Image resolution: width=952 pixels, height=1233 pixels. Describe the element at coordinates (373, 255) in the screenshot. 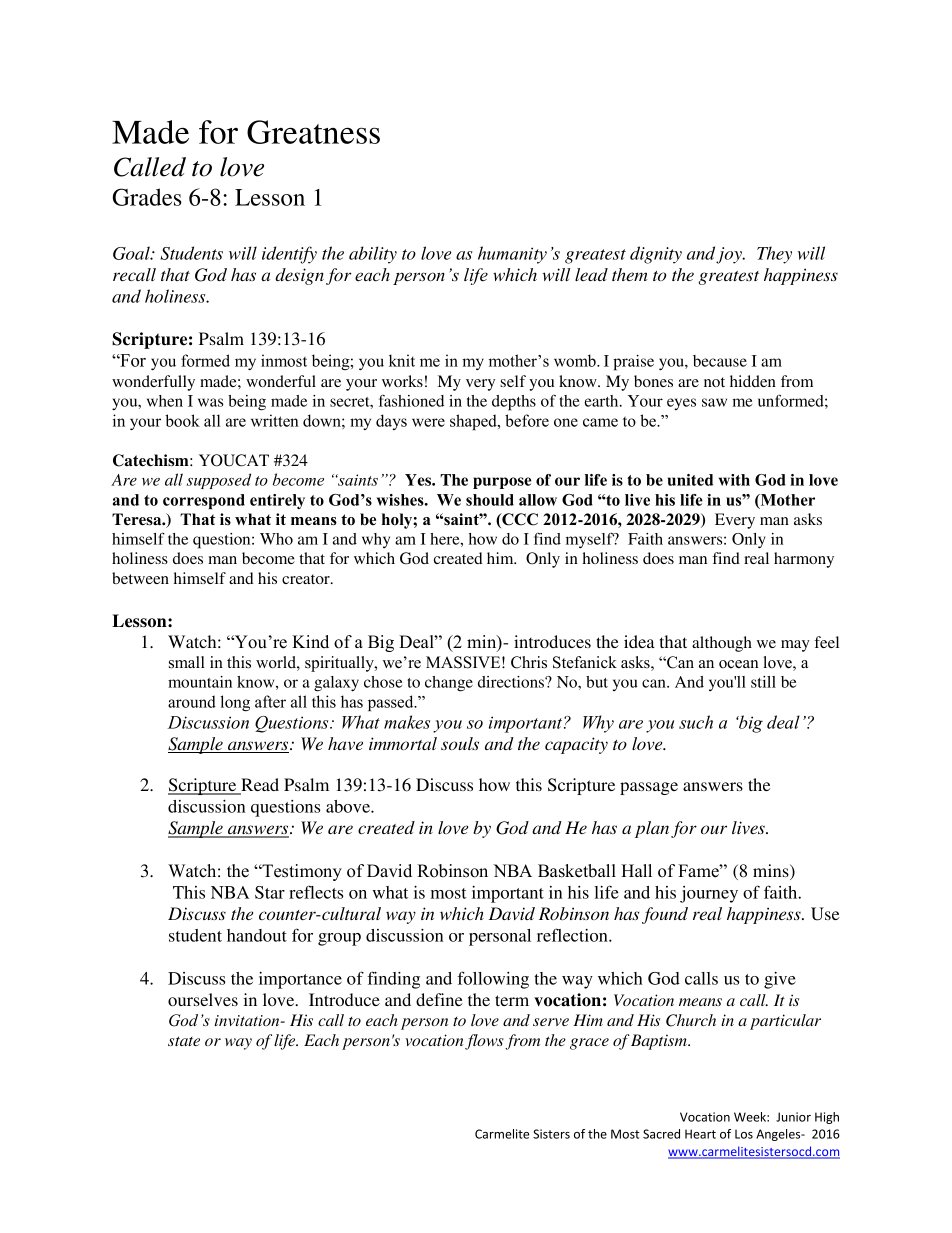

I see `ability` at that location.
